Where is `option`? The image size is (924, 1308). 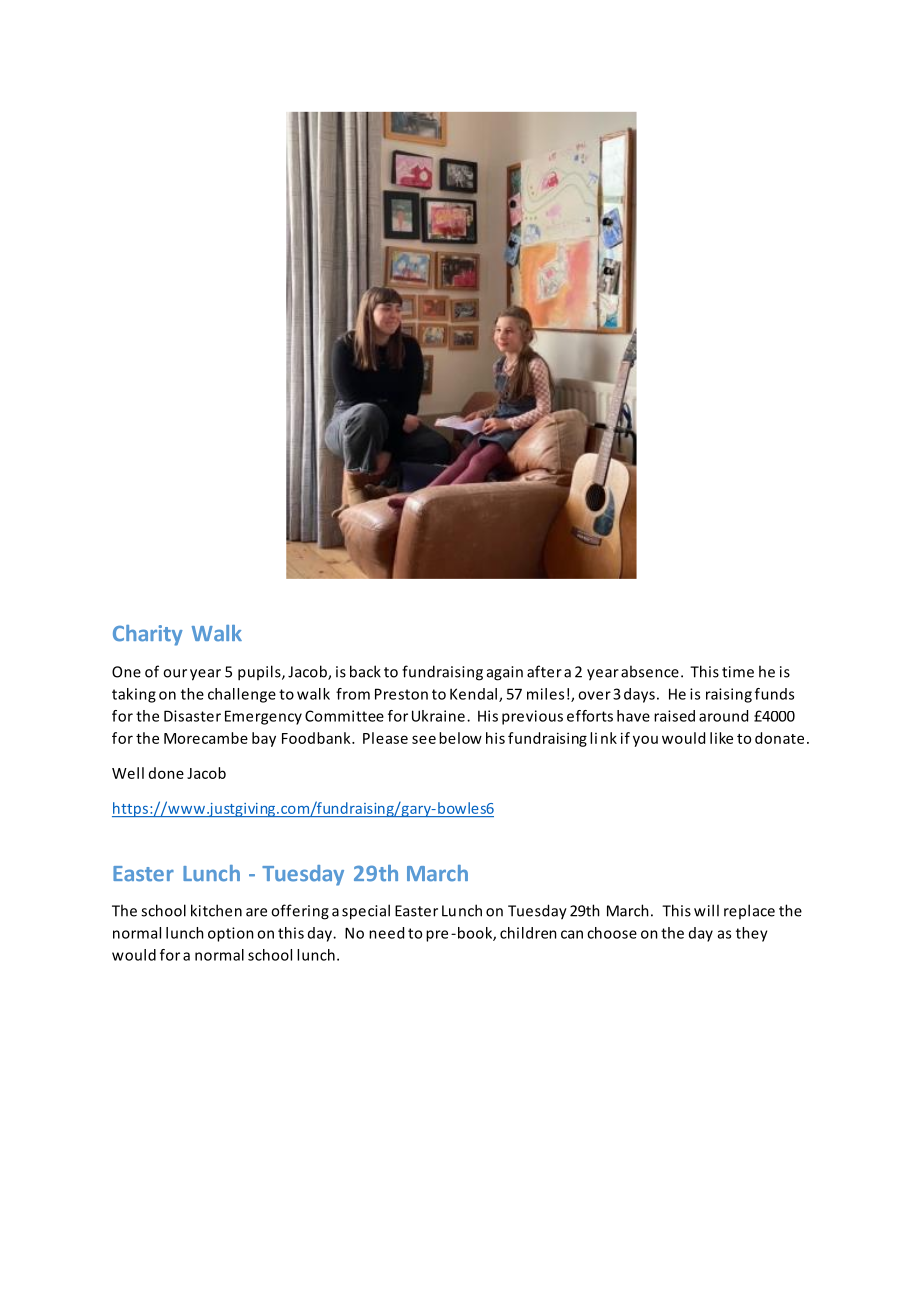 option is located at coordinates (231, 934).
